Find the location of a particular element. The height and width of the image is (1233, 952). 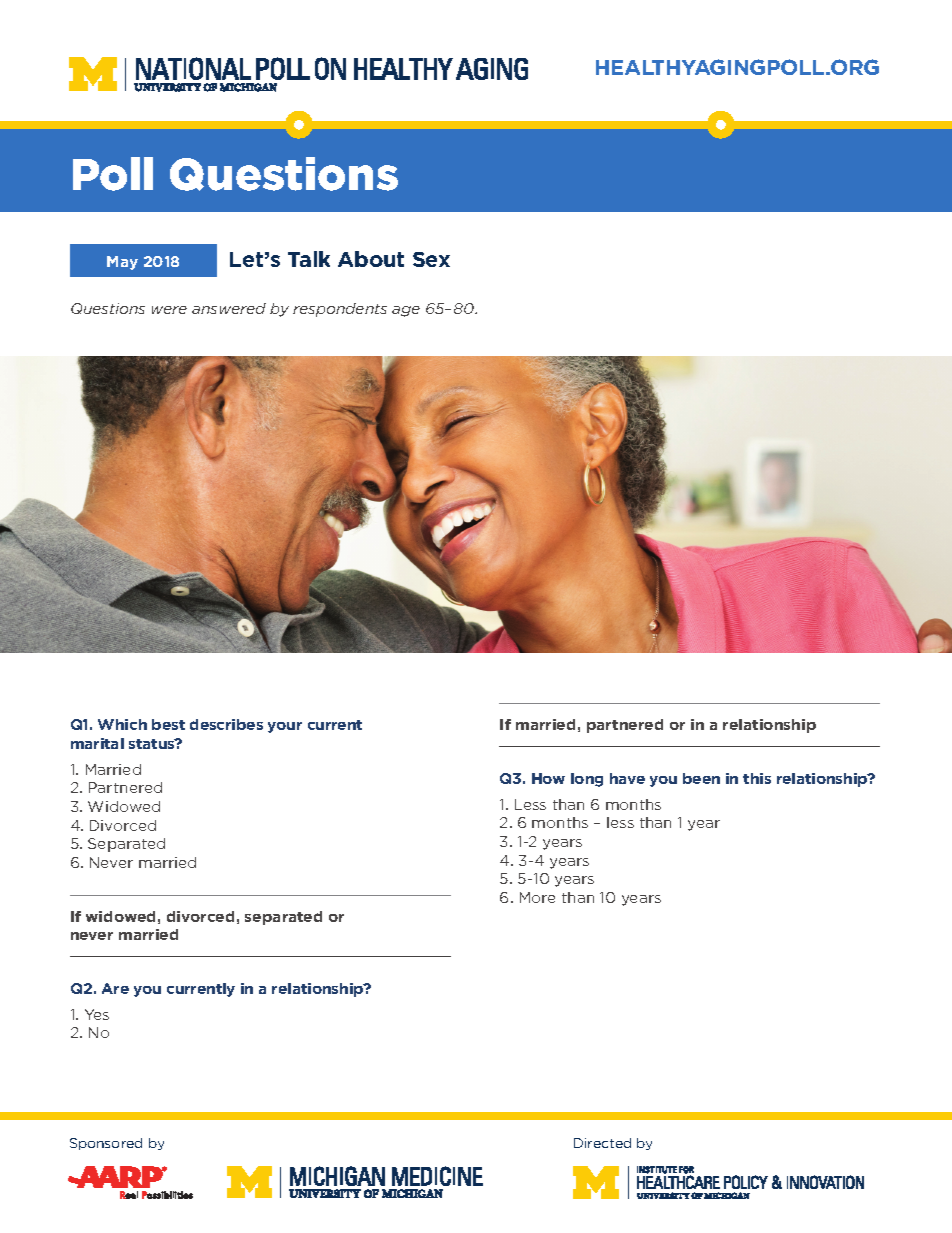

Sex is located at coordinates (431, 259).
